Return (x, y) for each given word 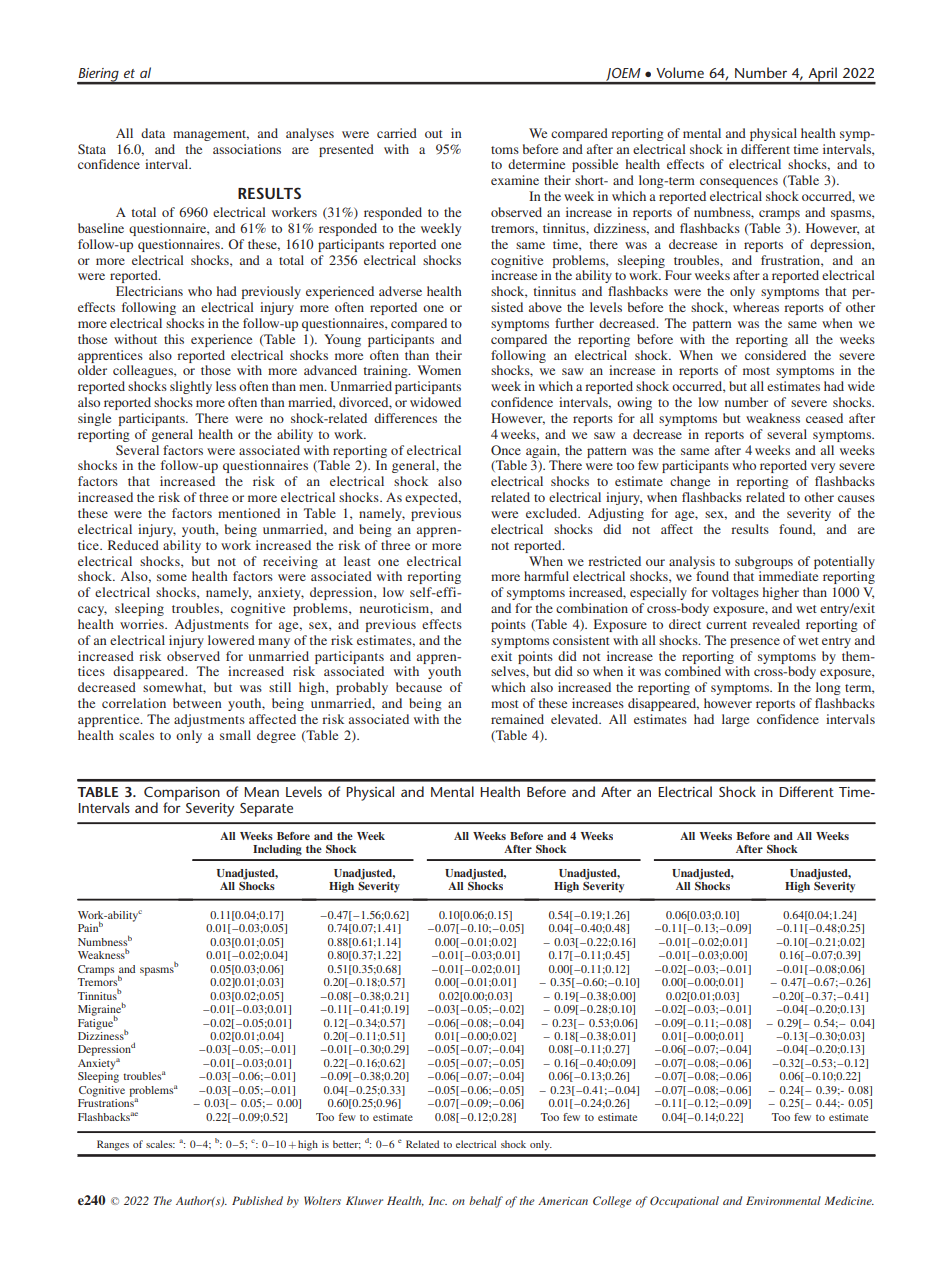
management (211, 135)
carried (397, 133)
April (822, 75)
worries (143, 624)
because (419, 687)
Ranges (113, 1145)
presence (755, 643)
